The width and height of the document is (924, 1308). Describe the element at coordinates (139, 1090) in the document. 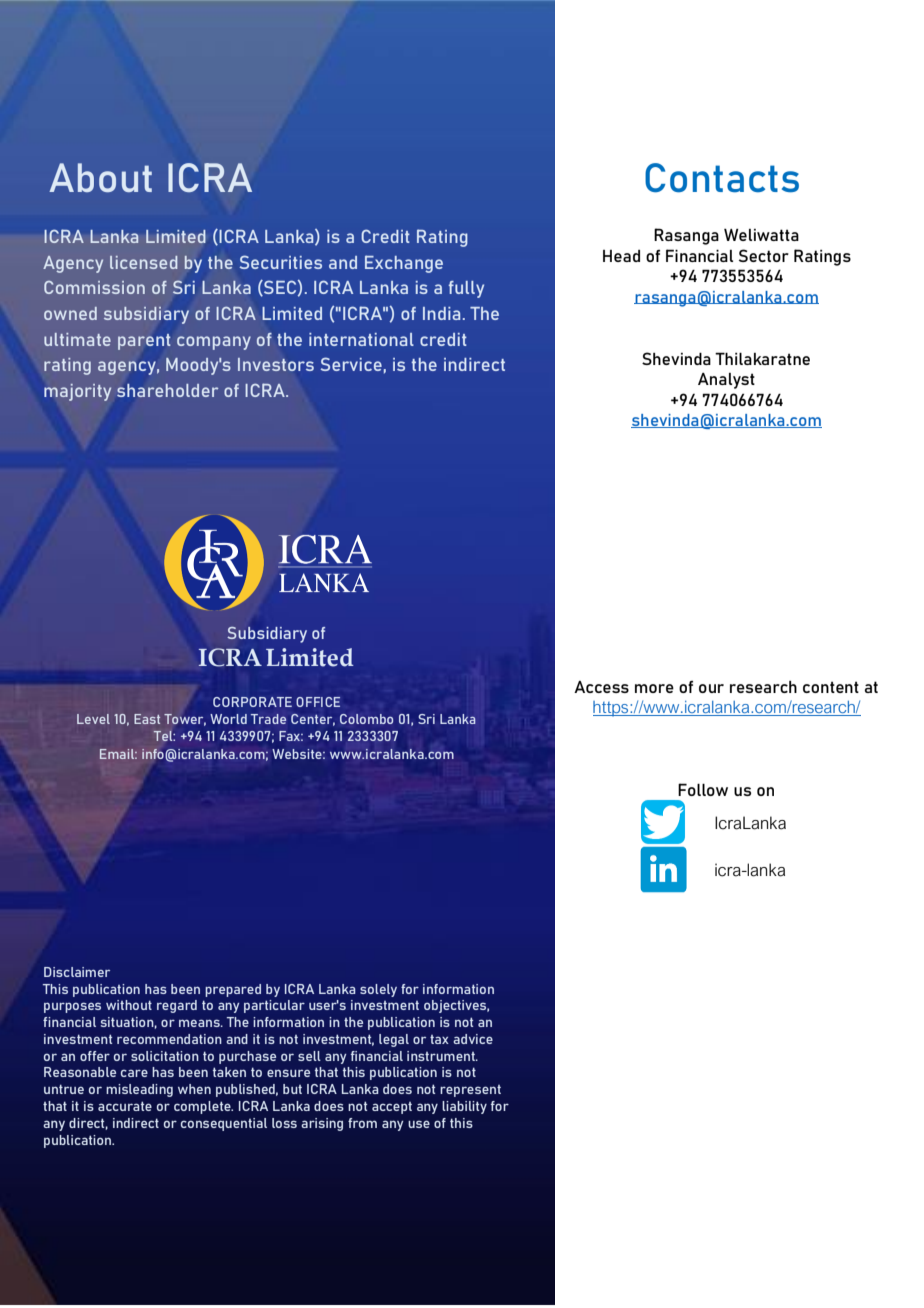

I see `misleading` at that location.
